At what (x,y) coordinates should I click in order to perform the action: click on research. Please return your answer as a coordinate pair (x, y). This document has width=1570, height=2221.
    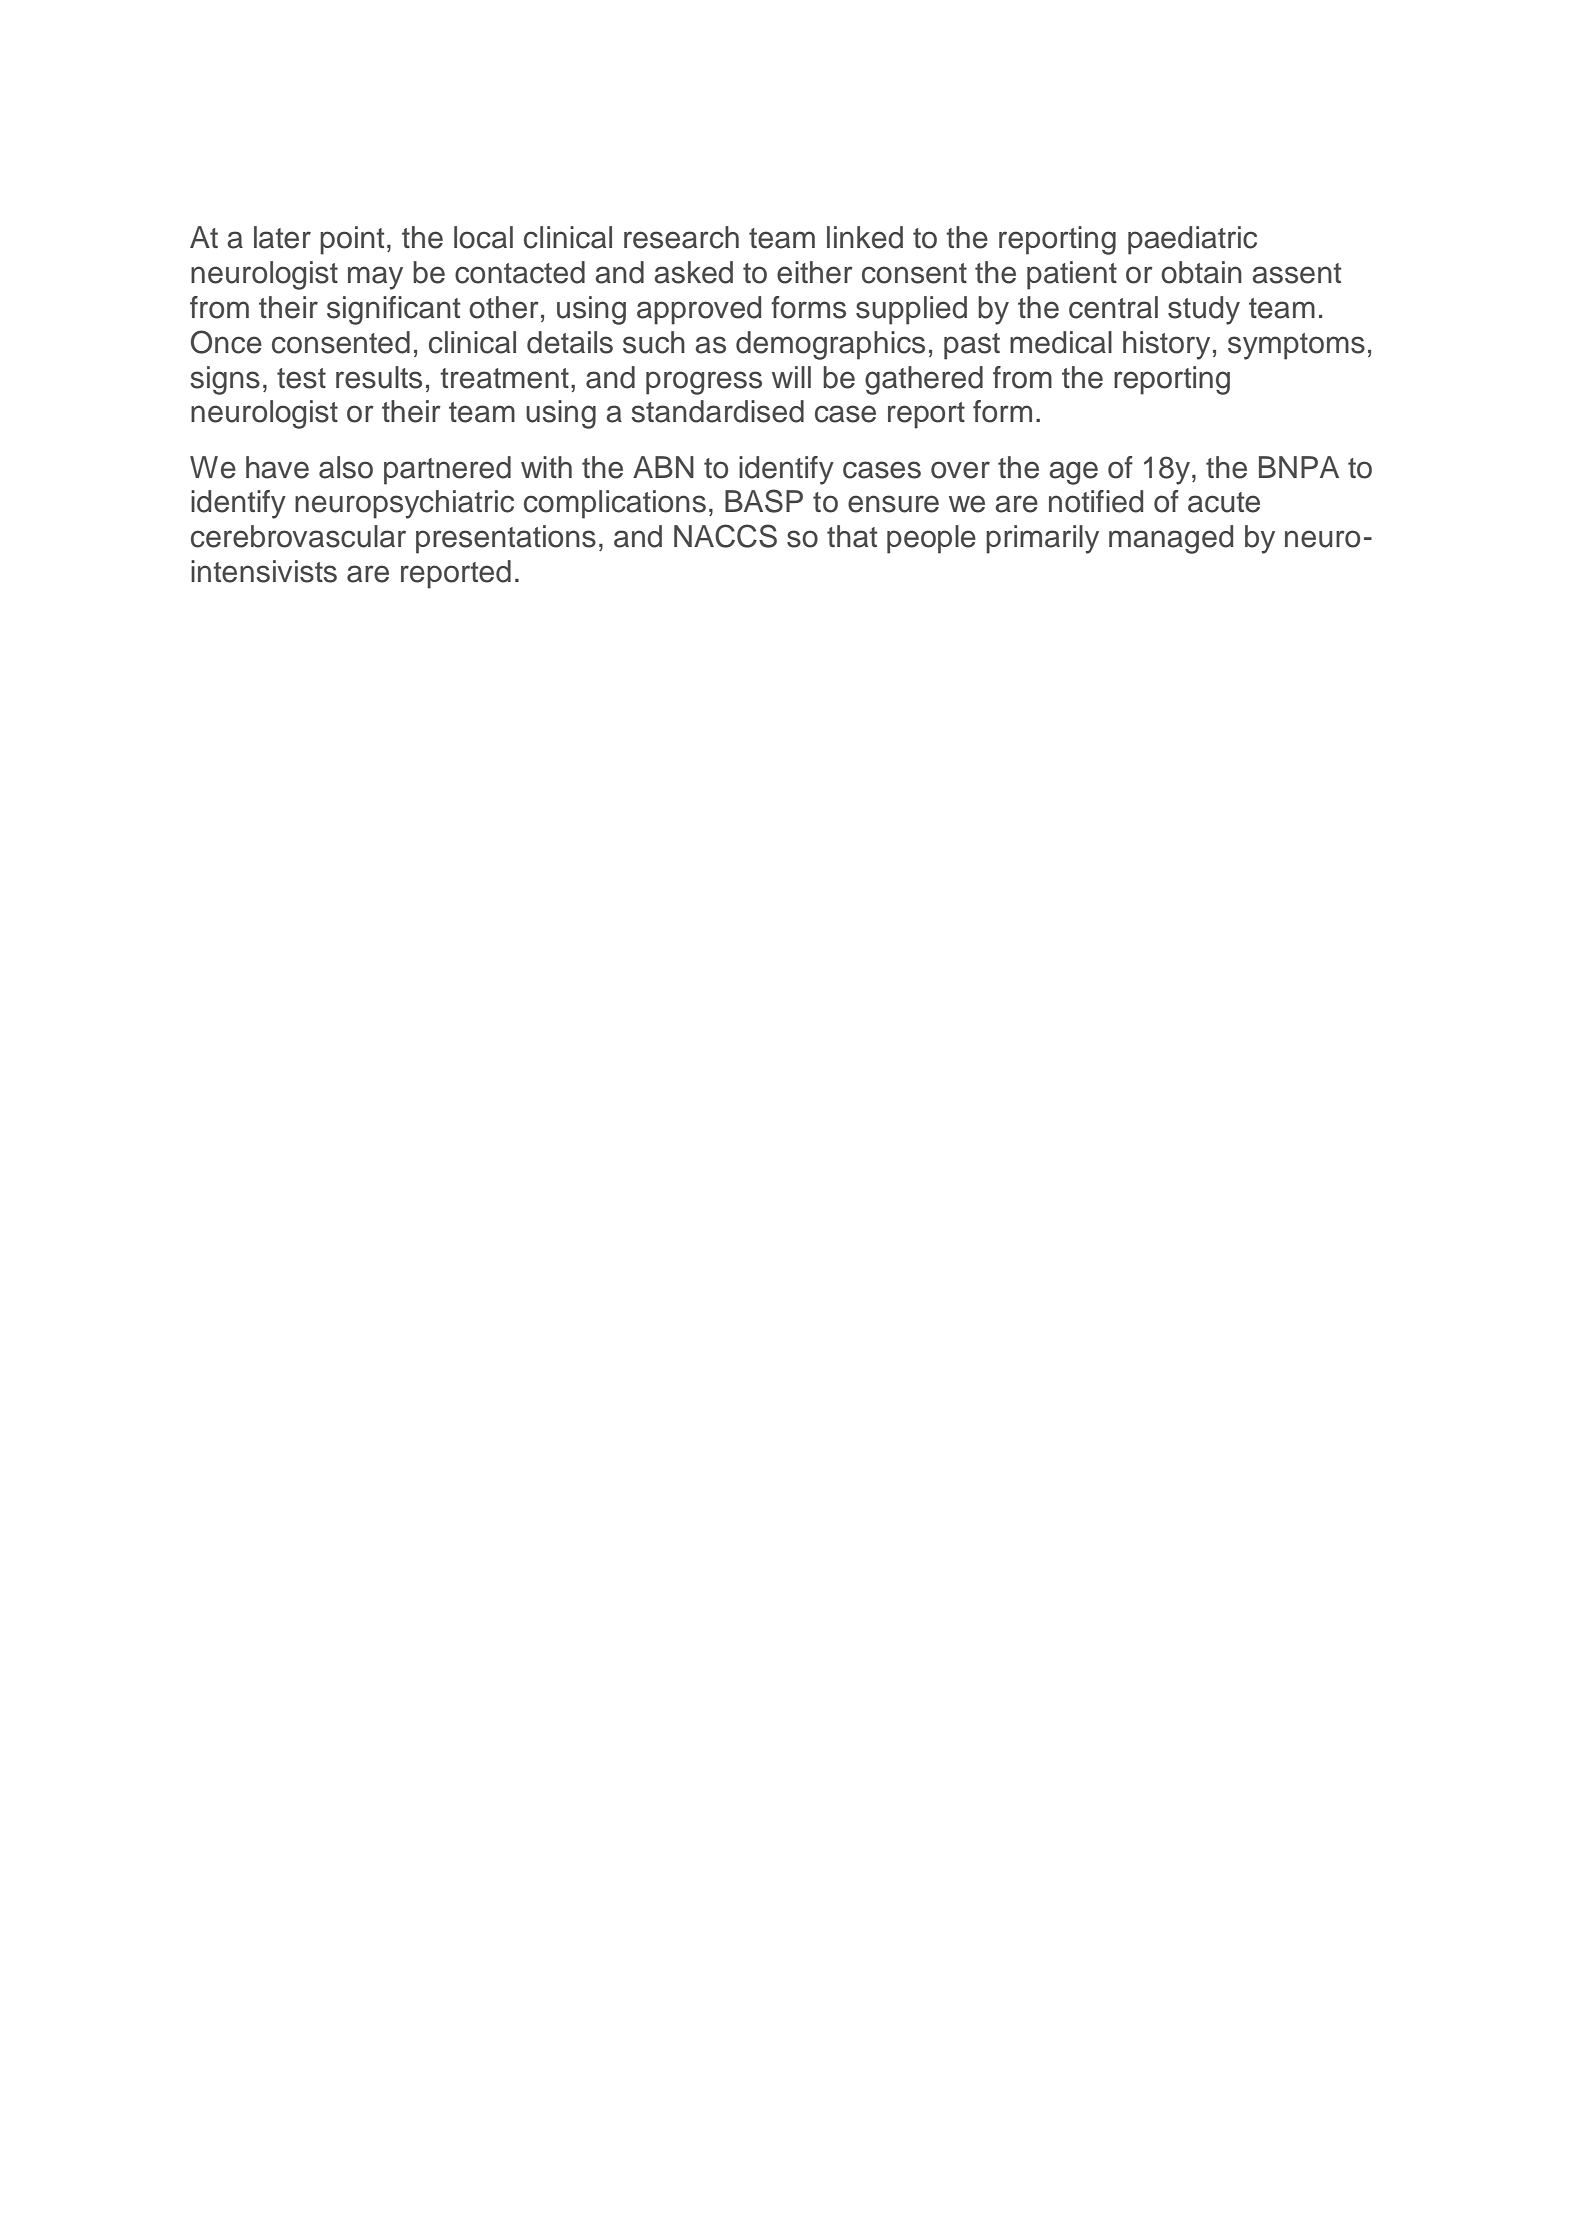
    Looking at the image, I should click on (681, 237).
